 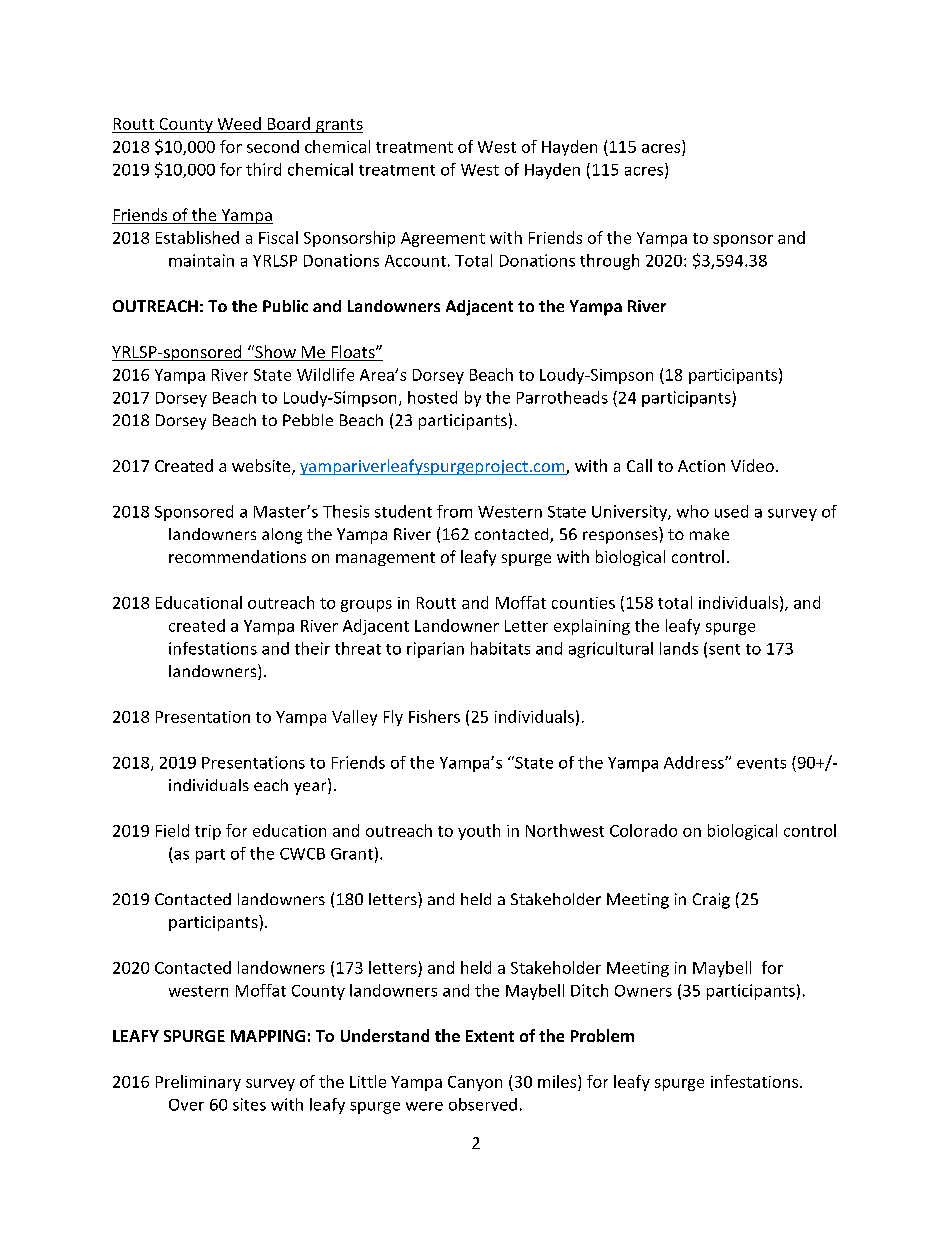 What do you see at coordinates (249, 1104) in the page?
I see `sites` at bounding box center [249, 1104].
